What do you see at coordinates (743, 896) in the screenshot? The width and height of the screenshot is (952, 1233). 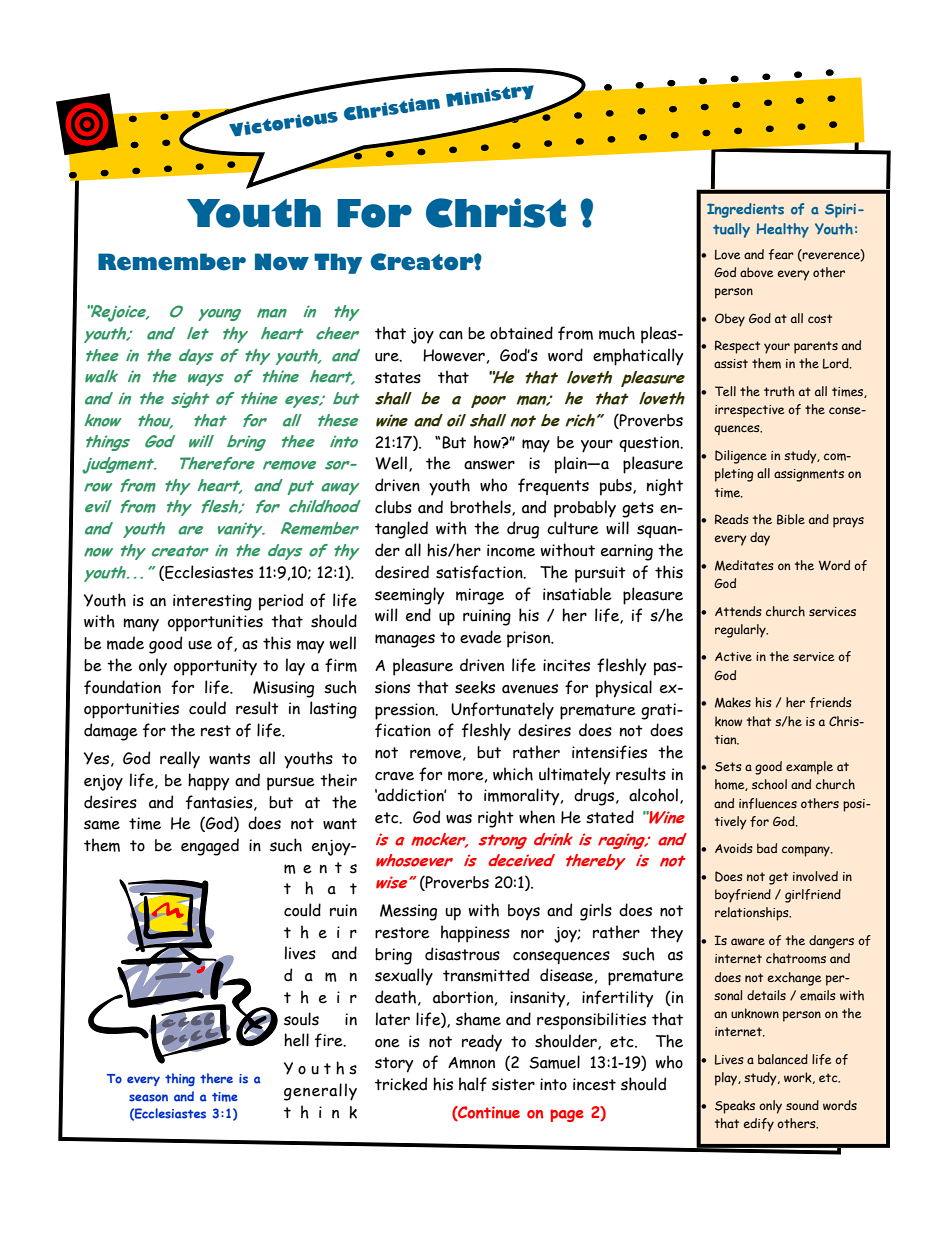 I see `boyfriend` at bounding box center [743, 896].
